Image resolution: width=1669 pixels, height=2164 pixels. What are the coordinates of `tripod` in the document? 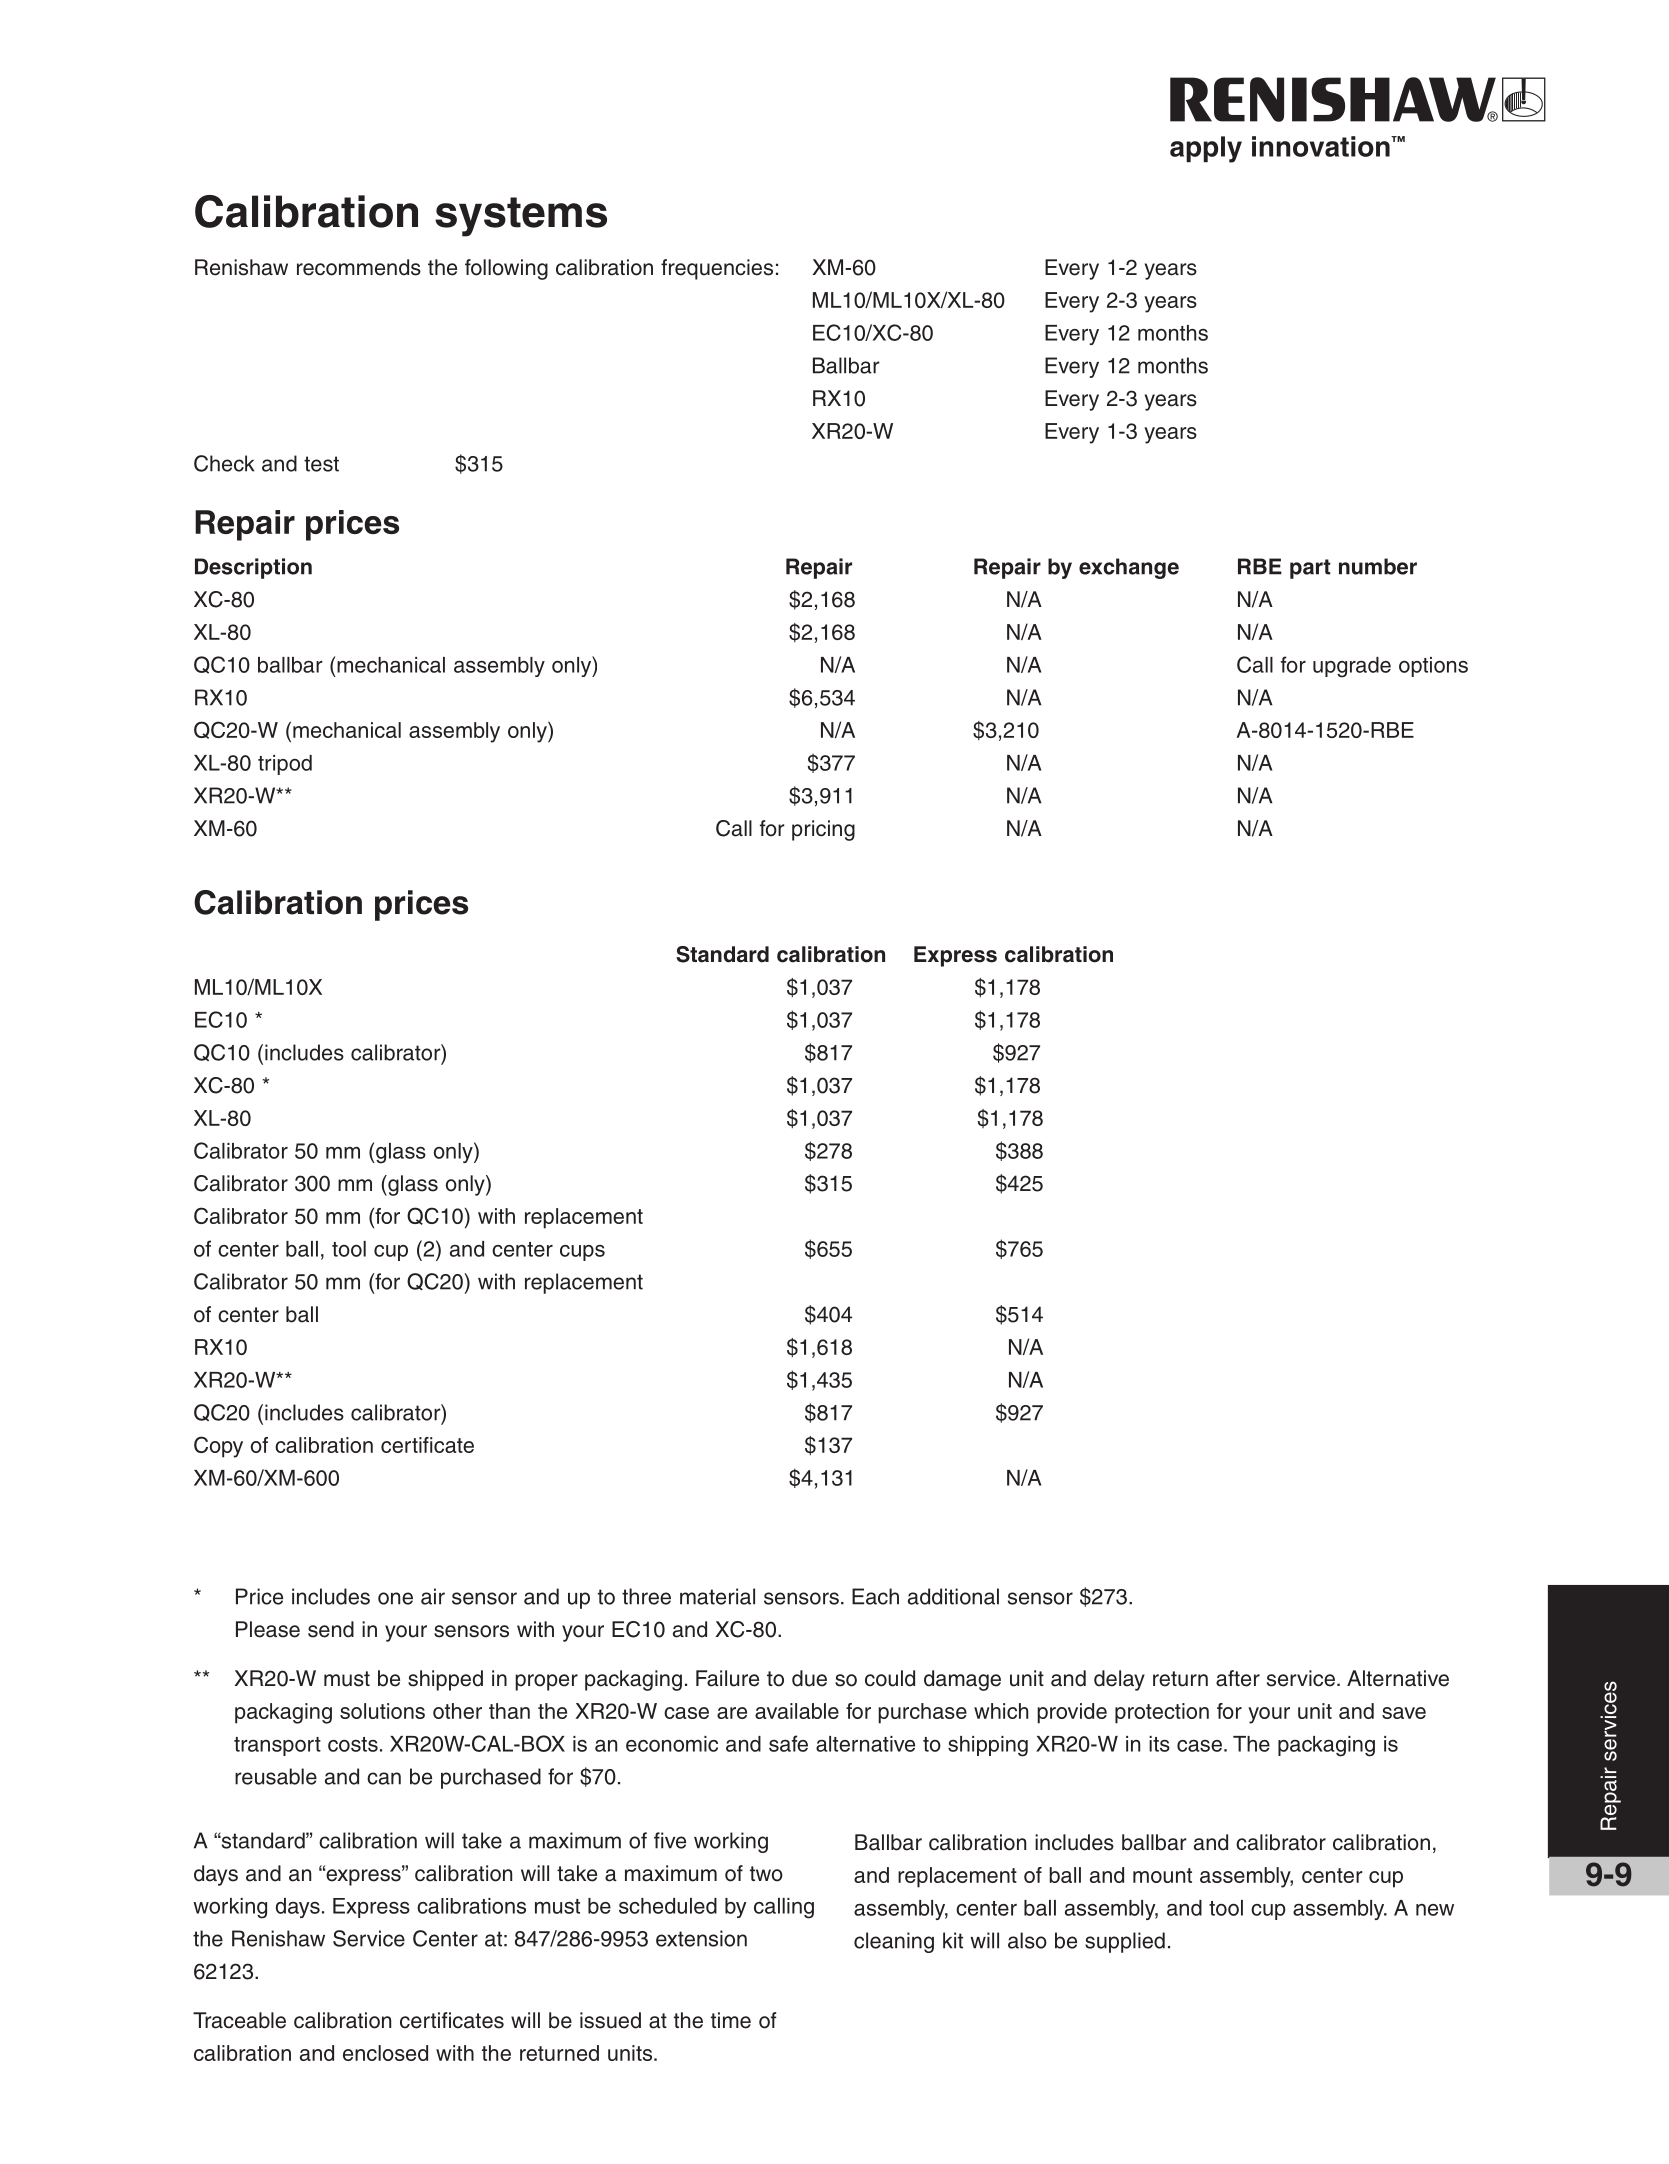 It's located at (285, 765).
